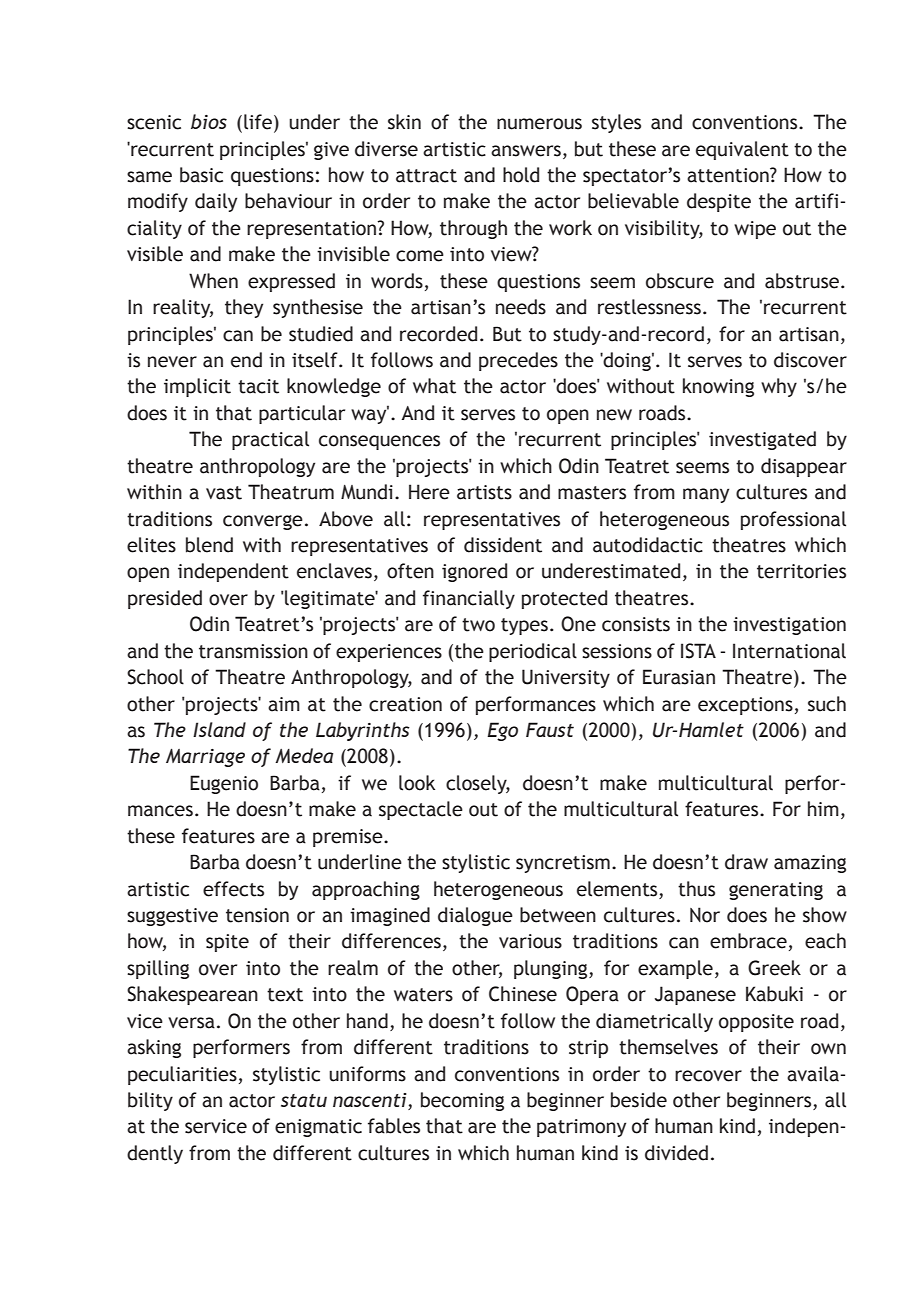 The height and width of the screenshot is (1311, 924). Describe the element at coordinates (742, 150) in the screenshot. I see `equivalent` at that location.
